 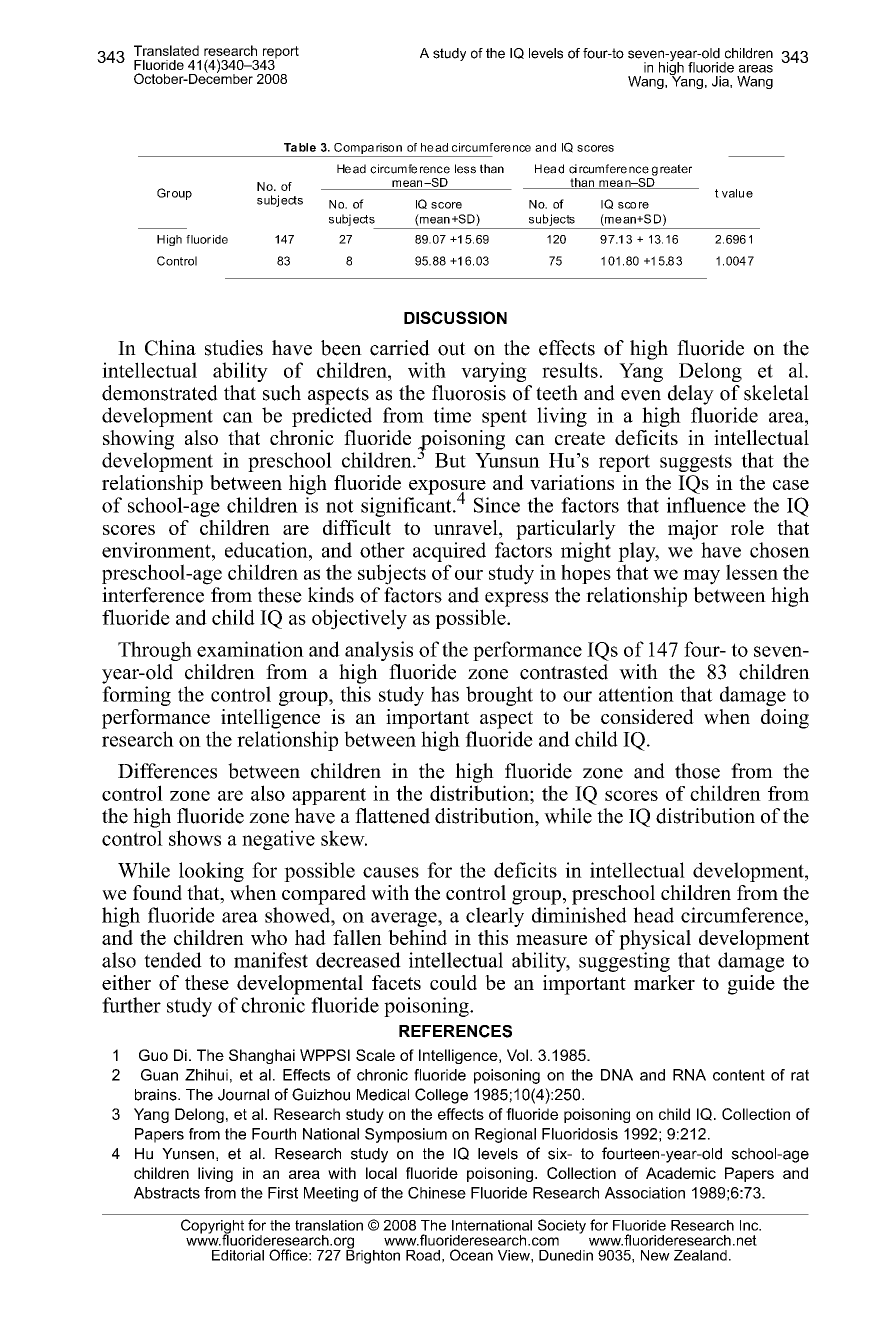 I want to click on Copyright, so click(x=212, y=1227).
